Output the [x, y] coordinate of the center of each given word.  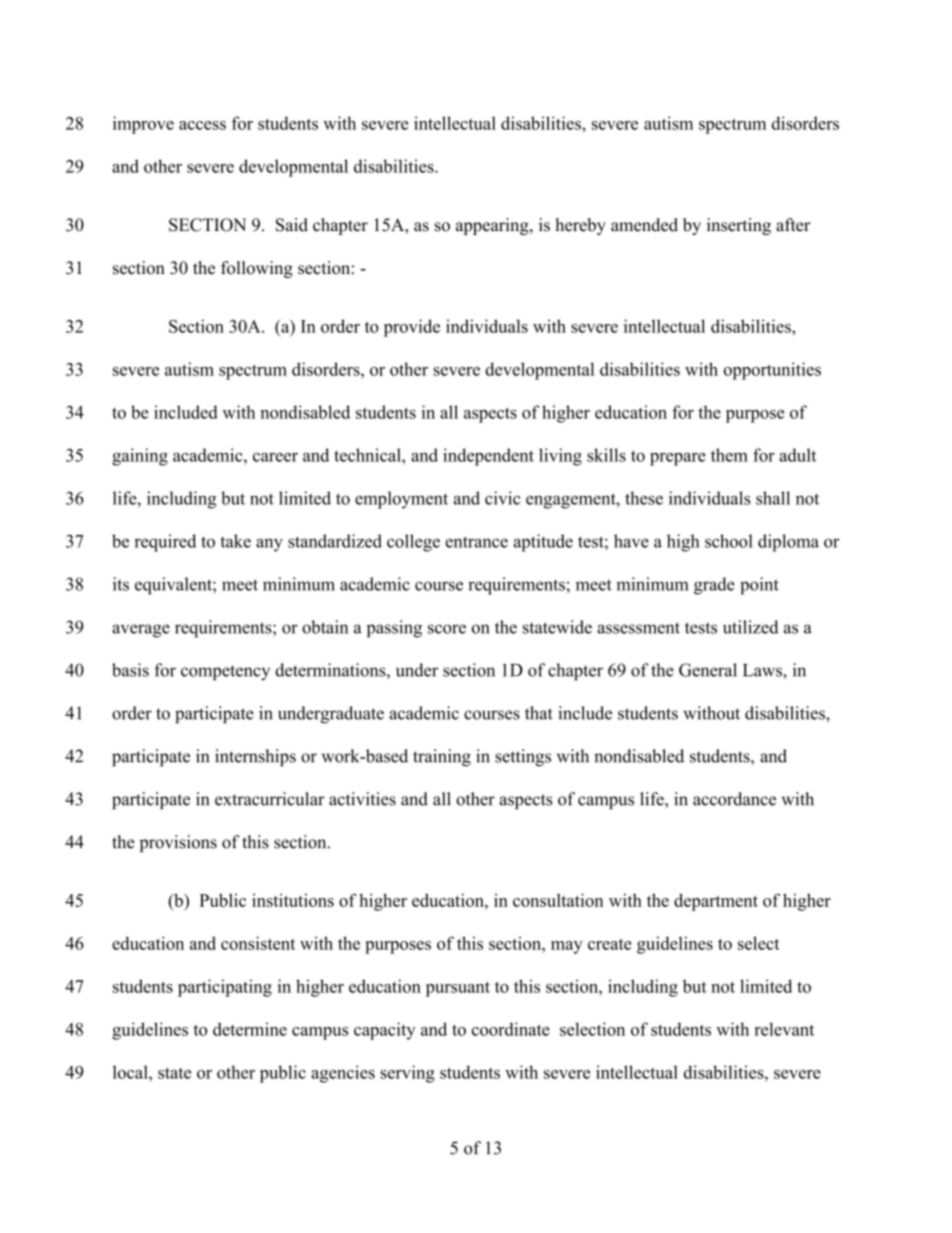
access [202, 125]
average [141, 631]
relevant [784, 1029]
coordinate [511, 1029]
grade [714, 586]
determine [250, 1029]
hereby [580, 226]
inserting [739, 226]
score [447, 629]
